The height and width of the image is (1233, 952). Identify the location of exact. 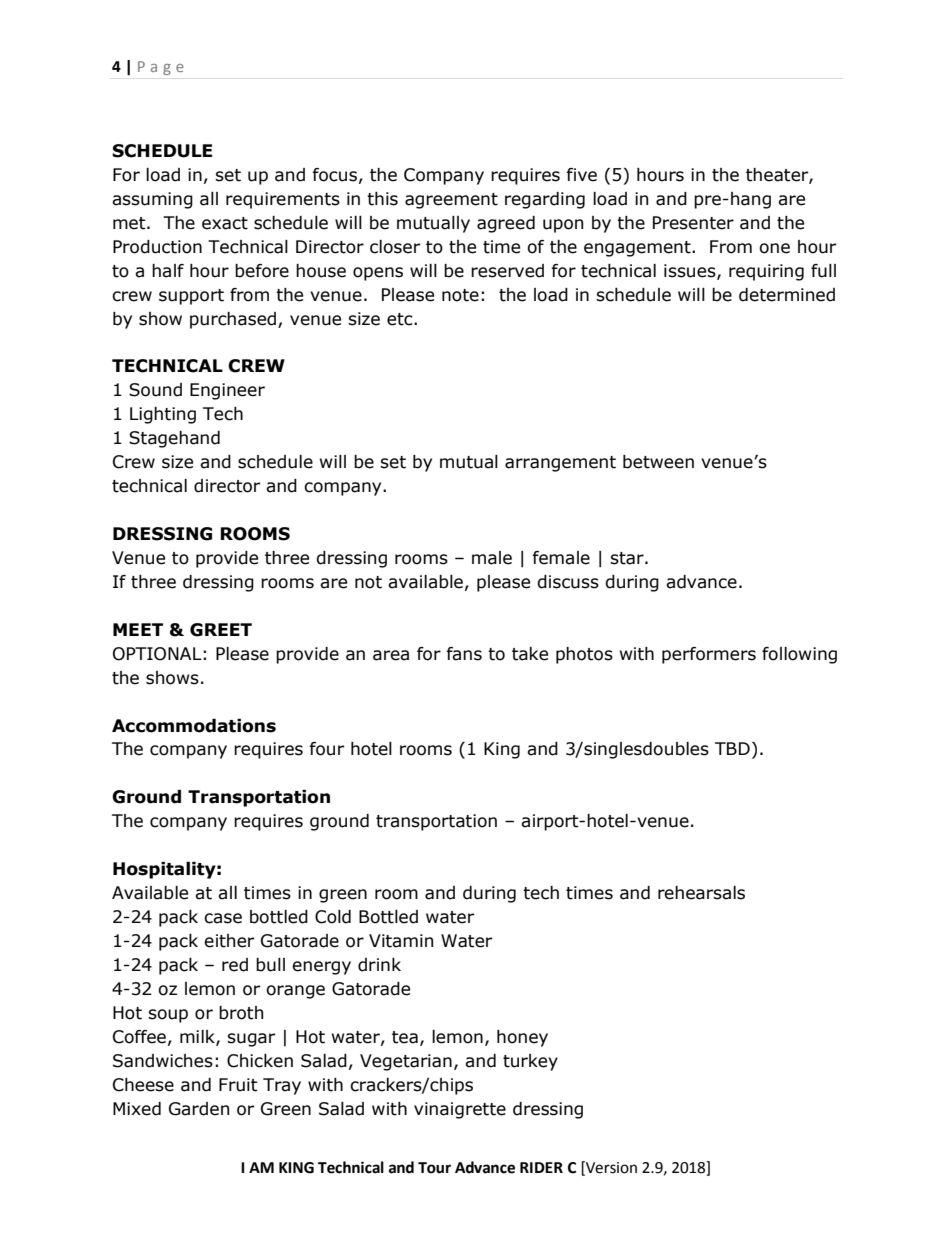
(225, 223).
